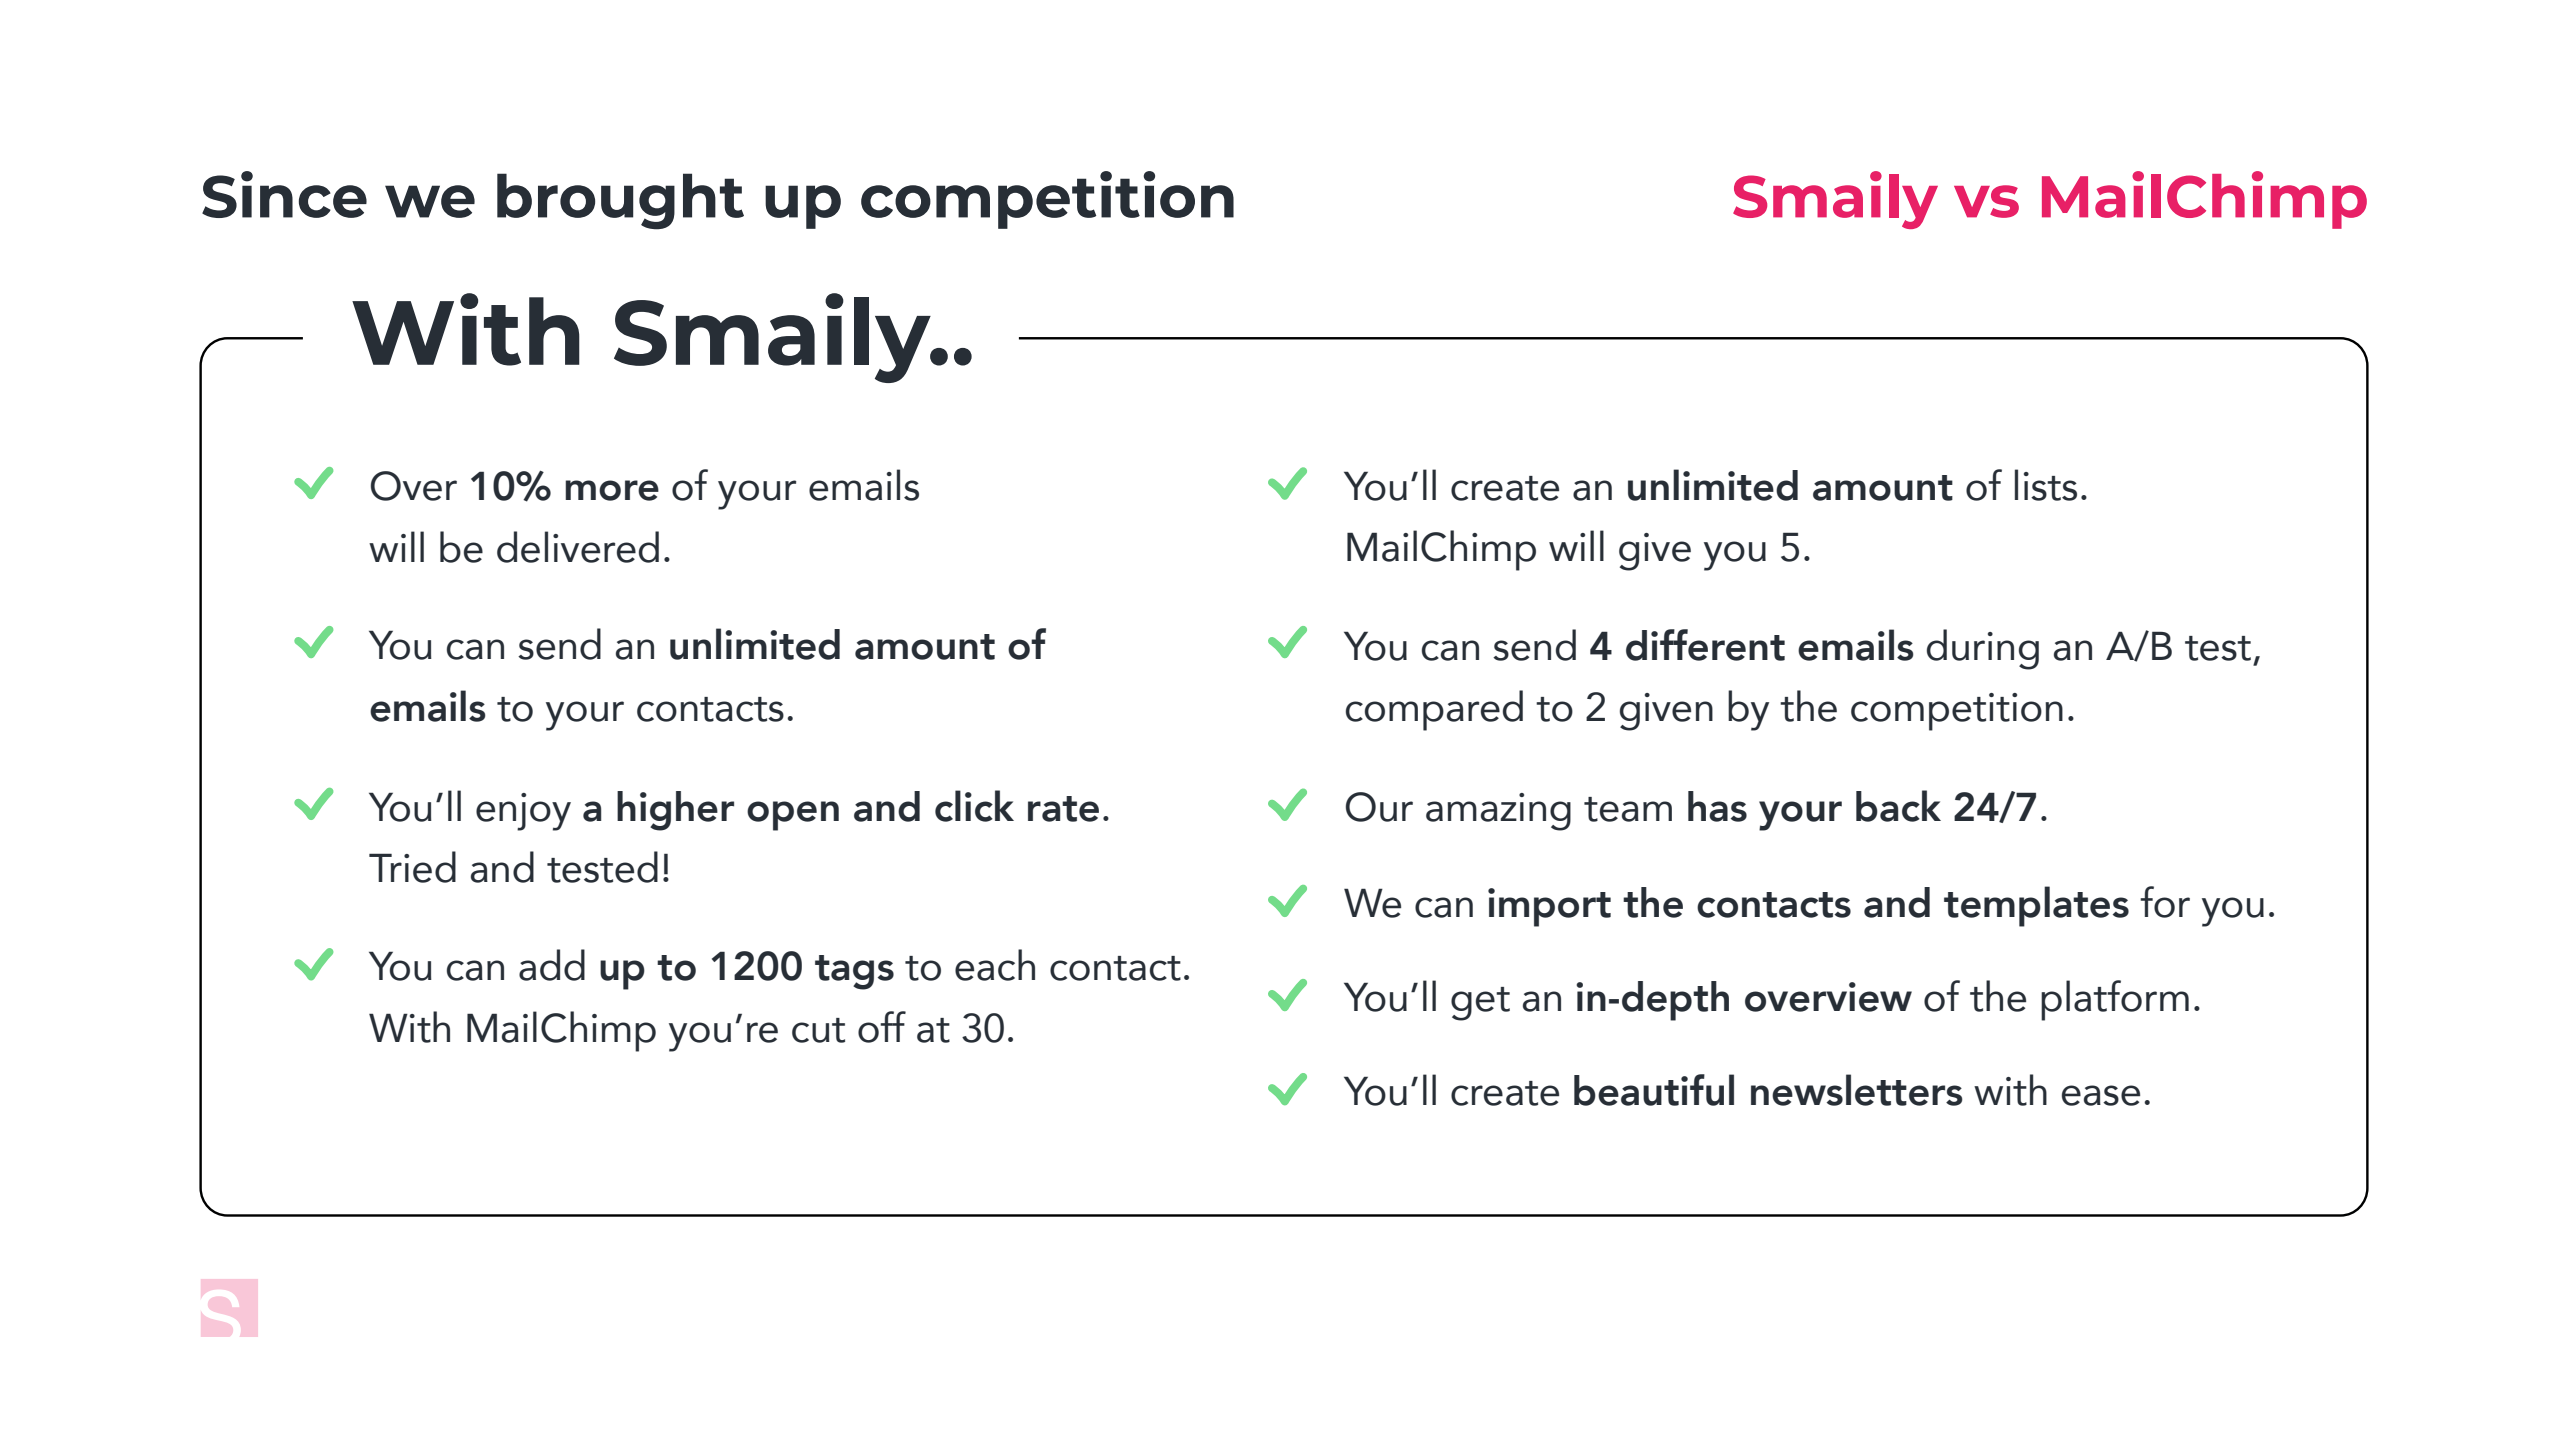 This screenshot has width=2568, height=1444. What do you see at coordinates (612, 490) in the screenshot?
I see `more` at bounding box center [612, 490].
